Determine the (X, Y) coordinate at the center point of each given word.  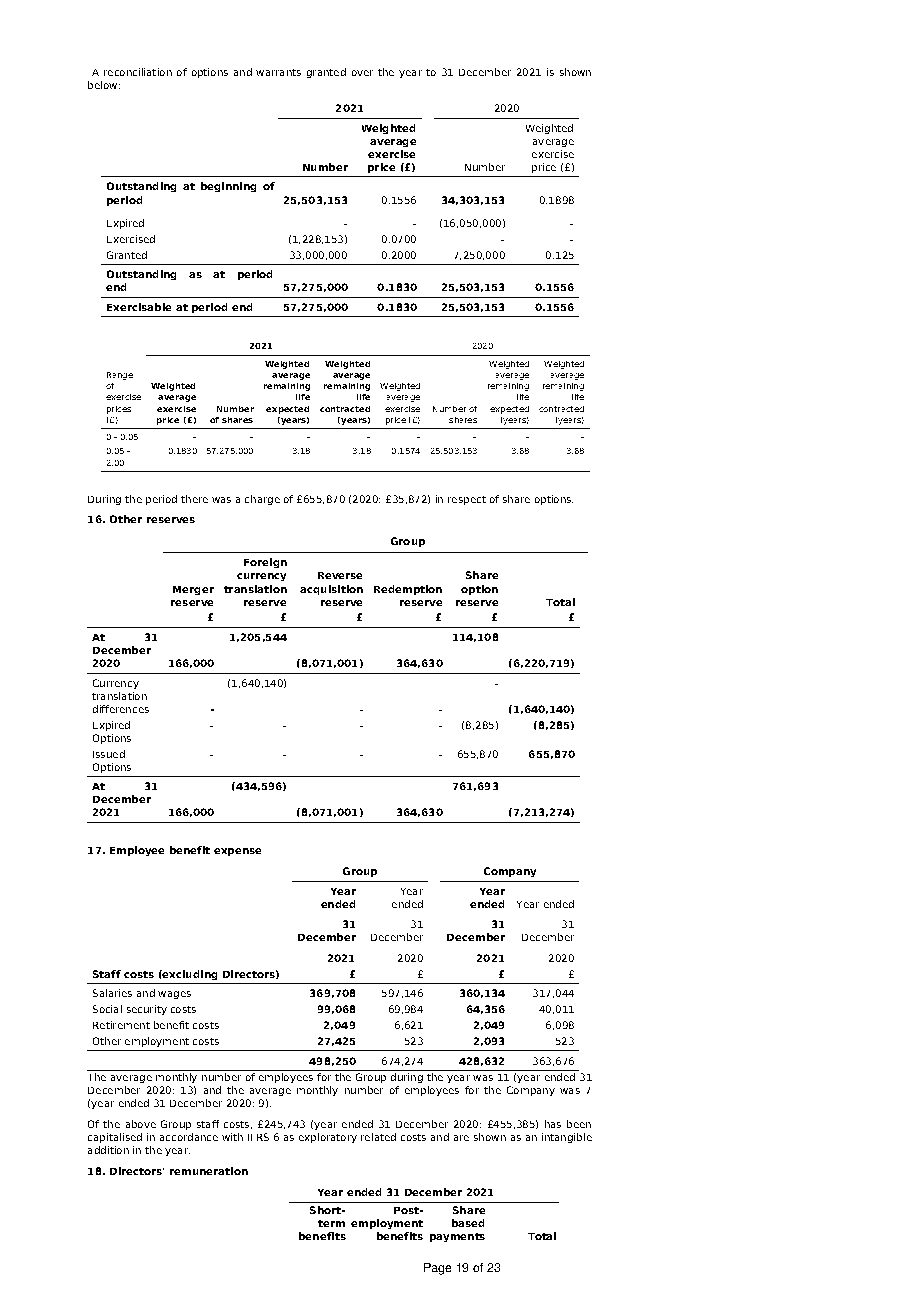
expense (237, 852)
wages (174, 995)
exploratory (328, 1138)
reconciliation (138, 72)
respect (467, 500)
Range (120, 376)
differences (121, 709)
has (553, 1124)
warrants (278, 72)
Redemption (408, 590)
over (362, 73)
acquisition (331, 590)
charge (262, 500)
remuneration (209, 1171)
